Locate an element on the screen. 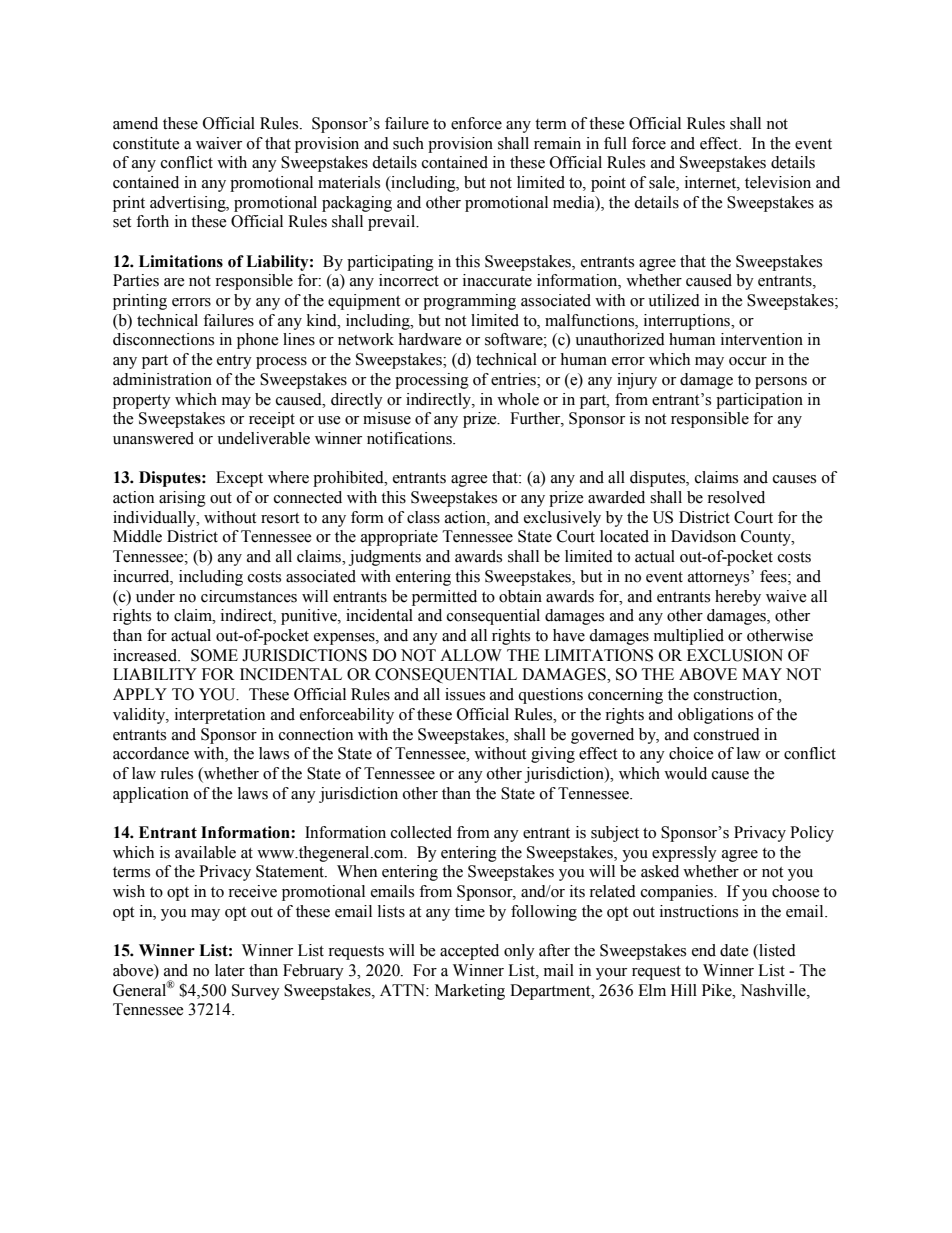 This screenshot has width=952, height=1233. such is located at coordinates (408, 143).
